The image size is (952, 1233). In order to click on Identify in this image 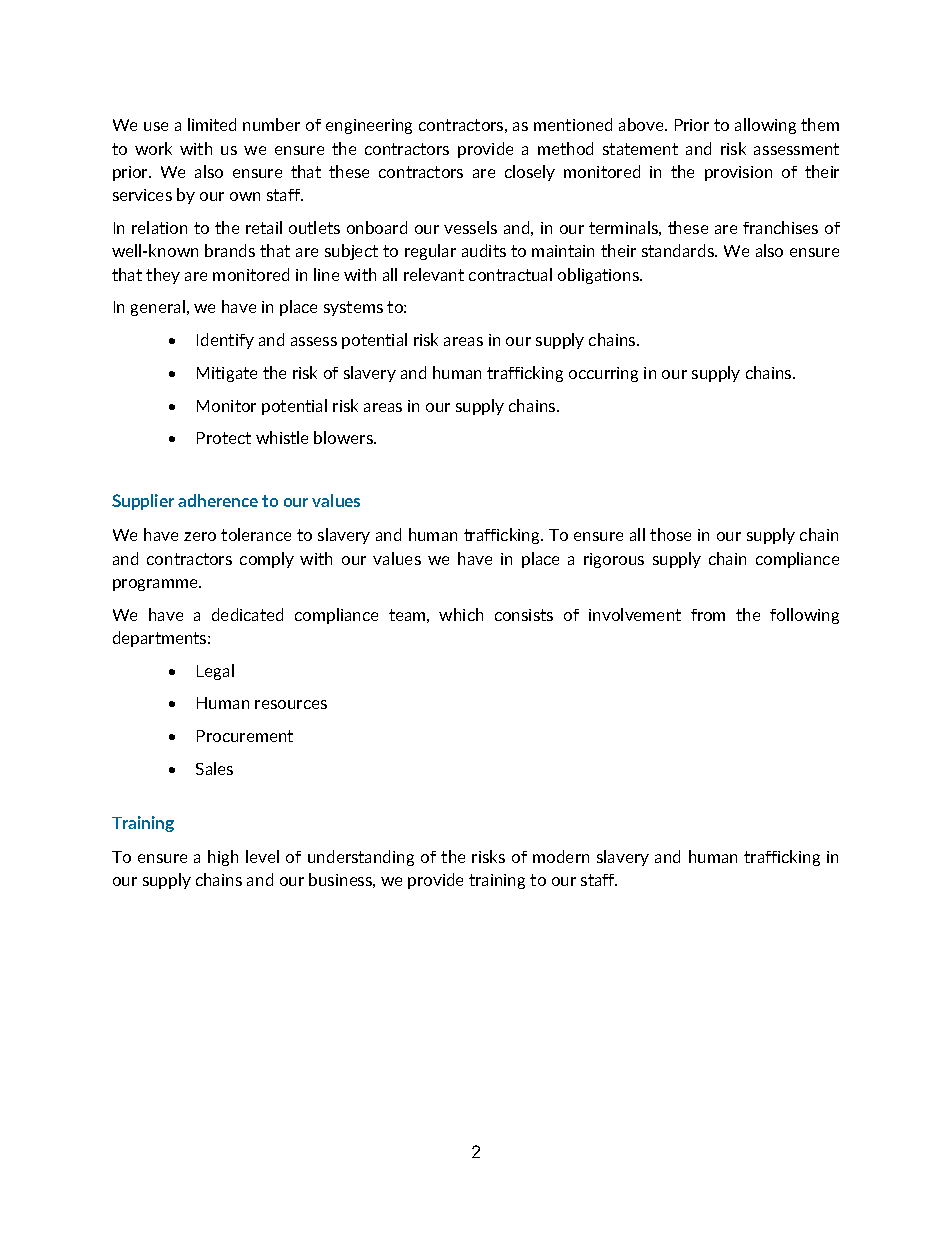, I will do `click(225, 341)`.
